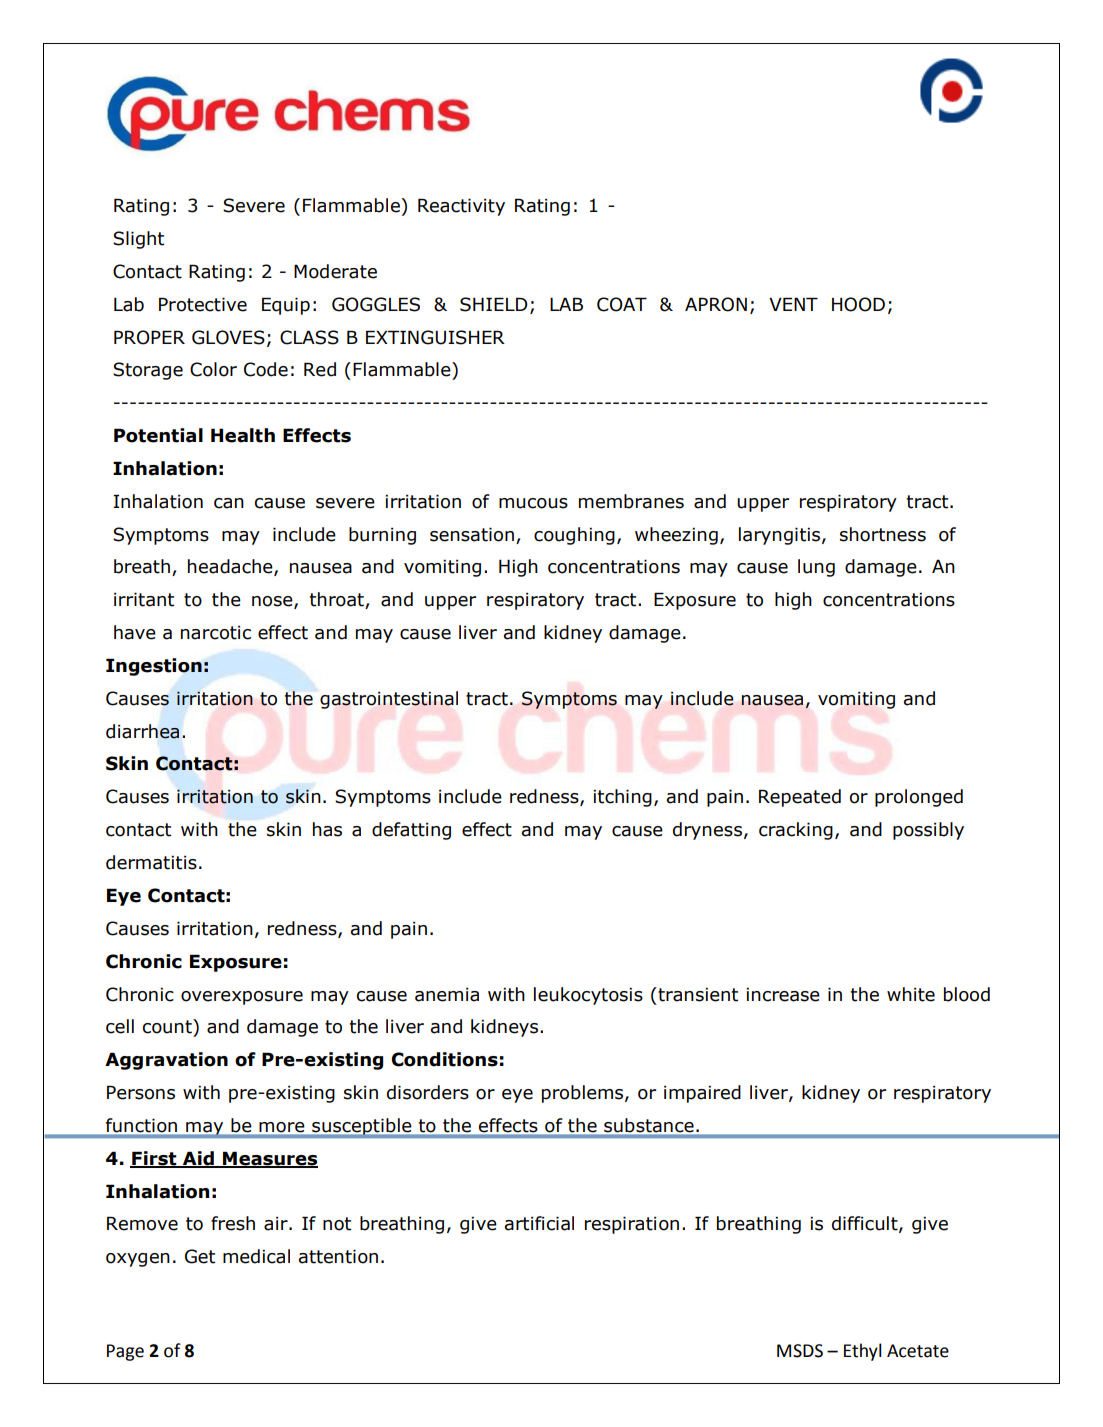  I want to click on Health, so click(243, 435).
